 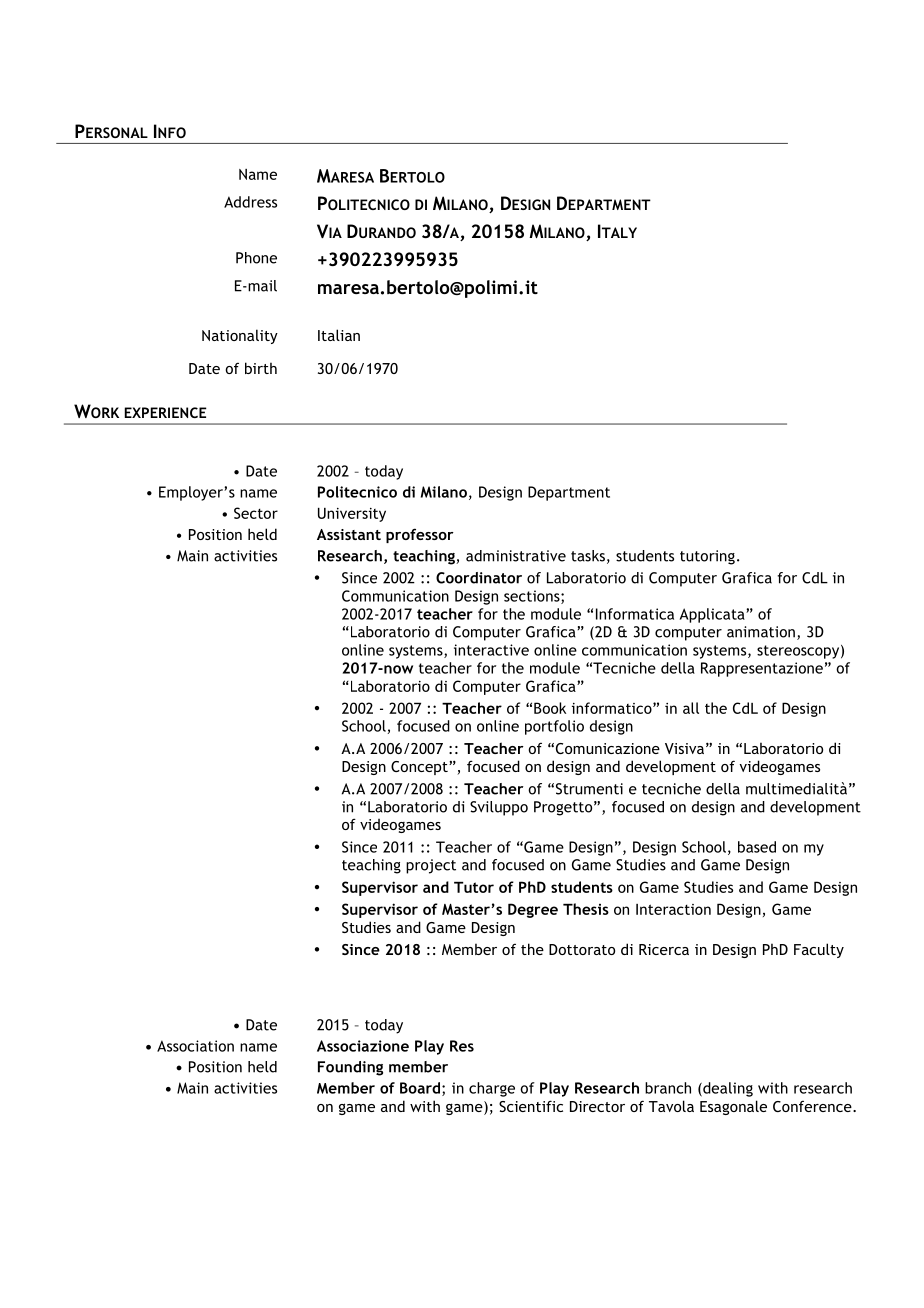 I want to click on portfolio, so click(x=554, y=727).
